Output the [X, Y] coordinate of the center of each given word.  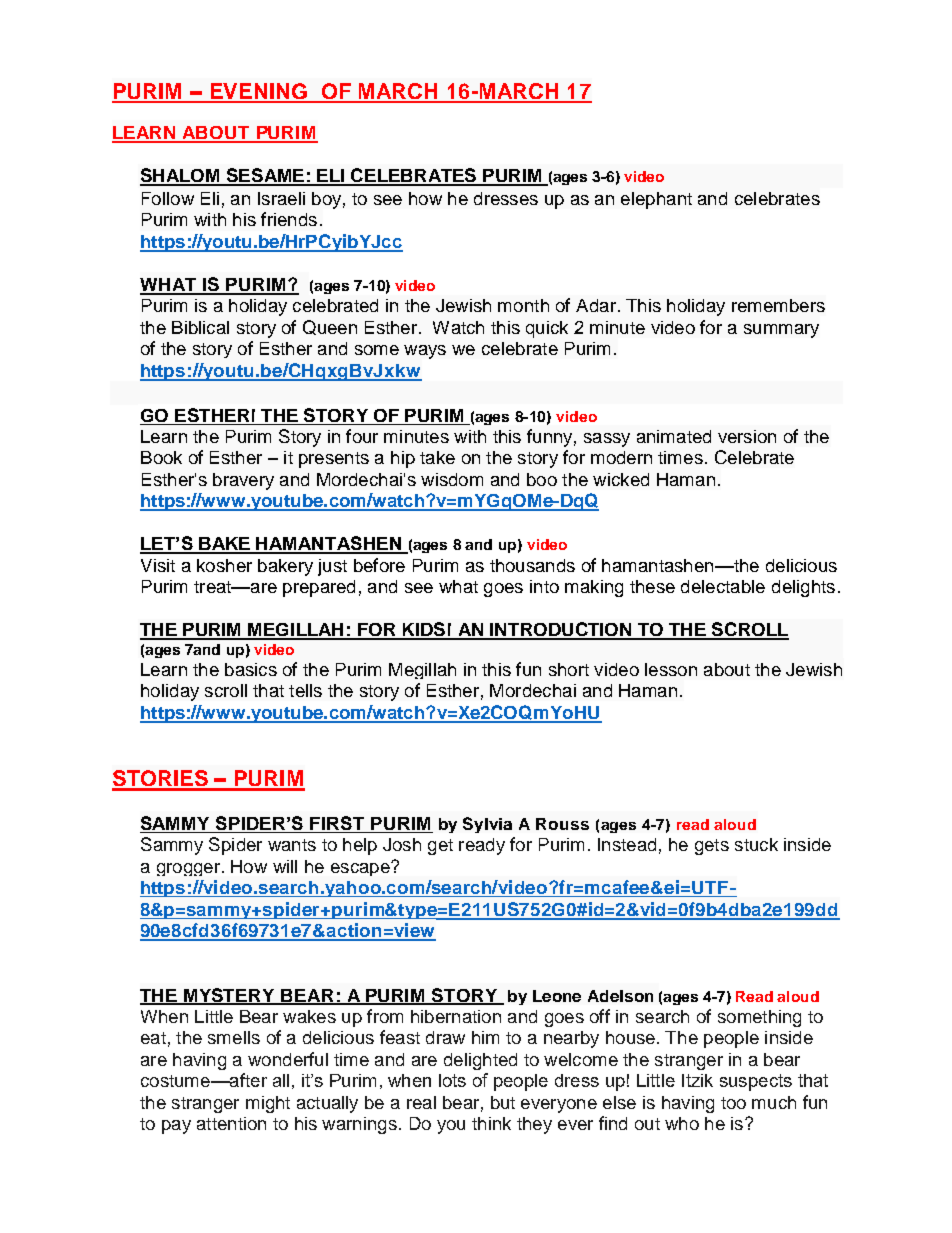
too [733, 1103]
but [503, 1102]
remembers [778, 305]
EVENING [258, 92]
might [268, 1104]
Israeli [281, 198]
